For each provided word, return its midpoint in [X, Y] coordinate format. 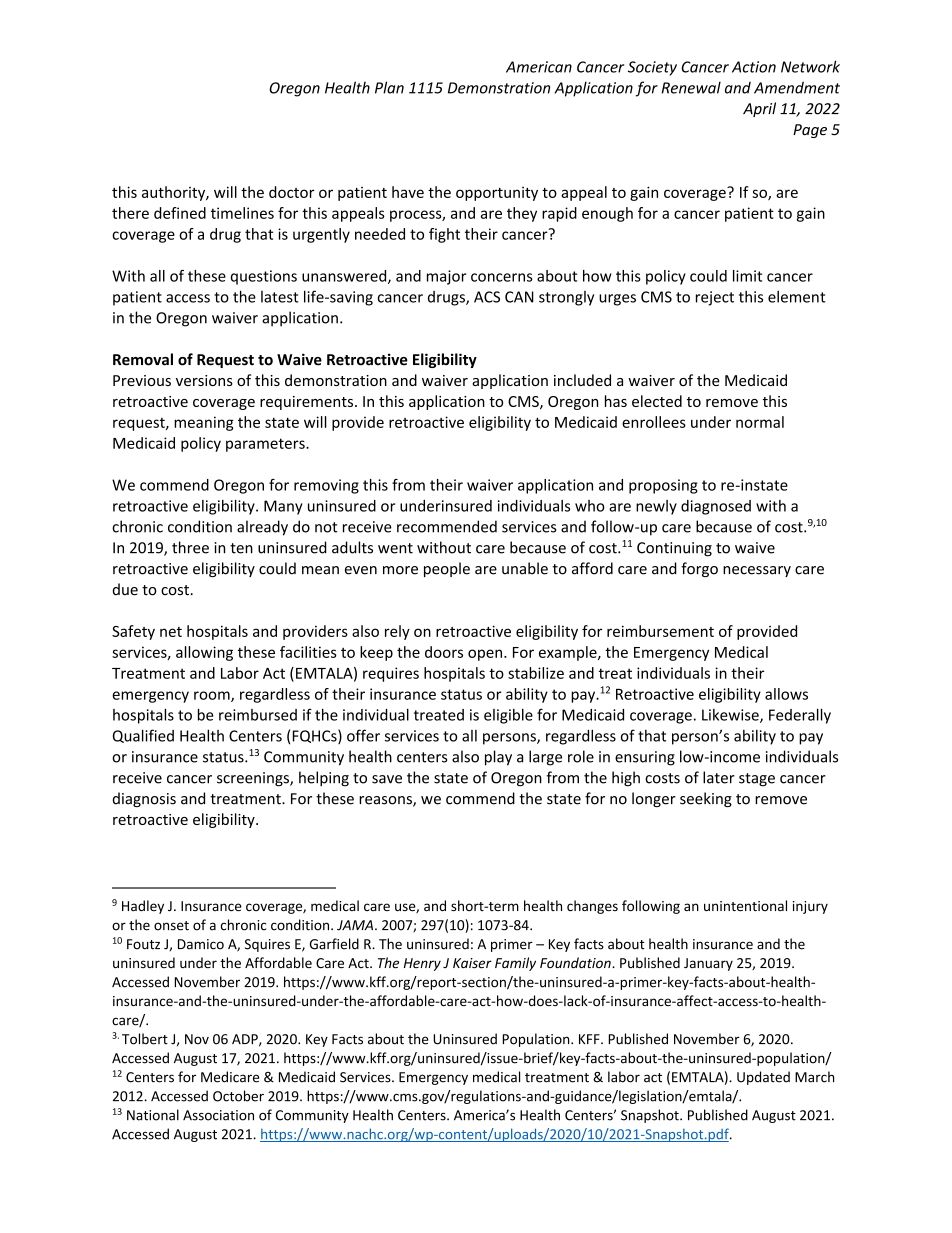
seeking [706, 799]
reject [715, 298]
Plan [389, 87]
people [447, 569]
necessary [757, 571]
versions [204, 380]
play [498, 758]
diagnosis [144, 799]
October [238, 1096]
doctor [292, 192]
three [190, 547]
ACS [487, 297]
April [759, 109]
